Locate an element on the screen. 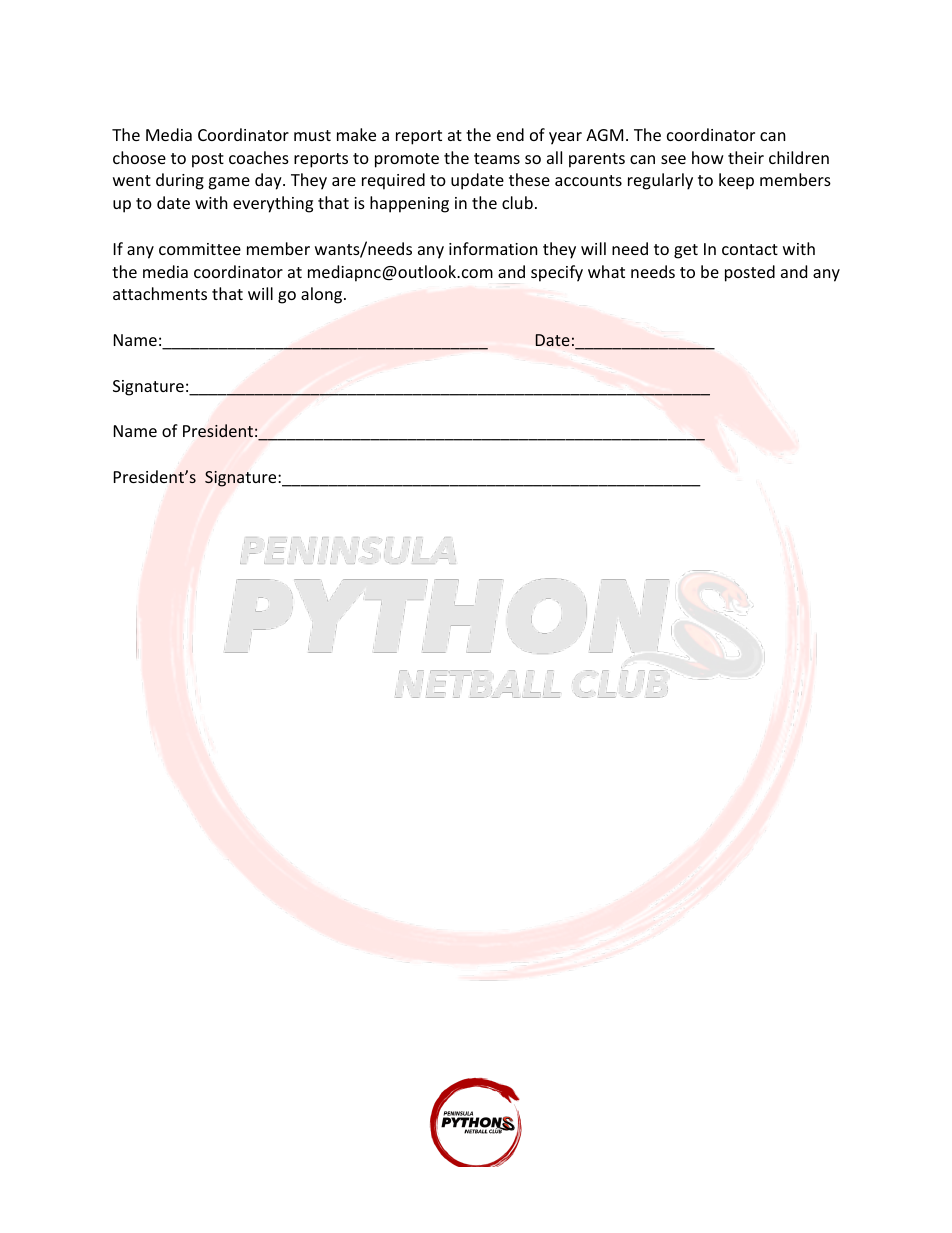  club is located at coordinates (517, 202).
